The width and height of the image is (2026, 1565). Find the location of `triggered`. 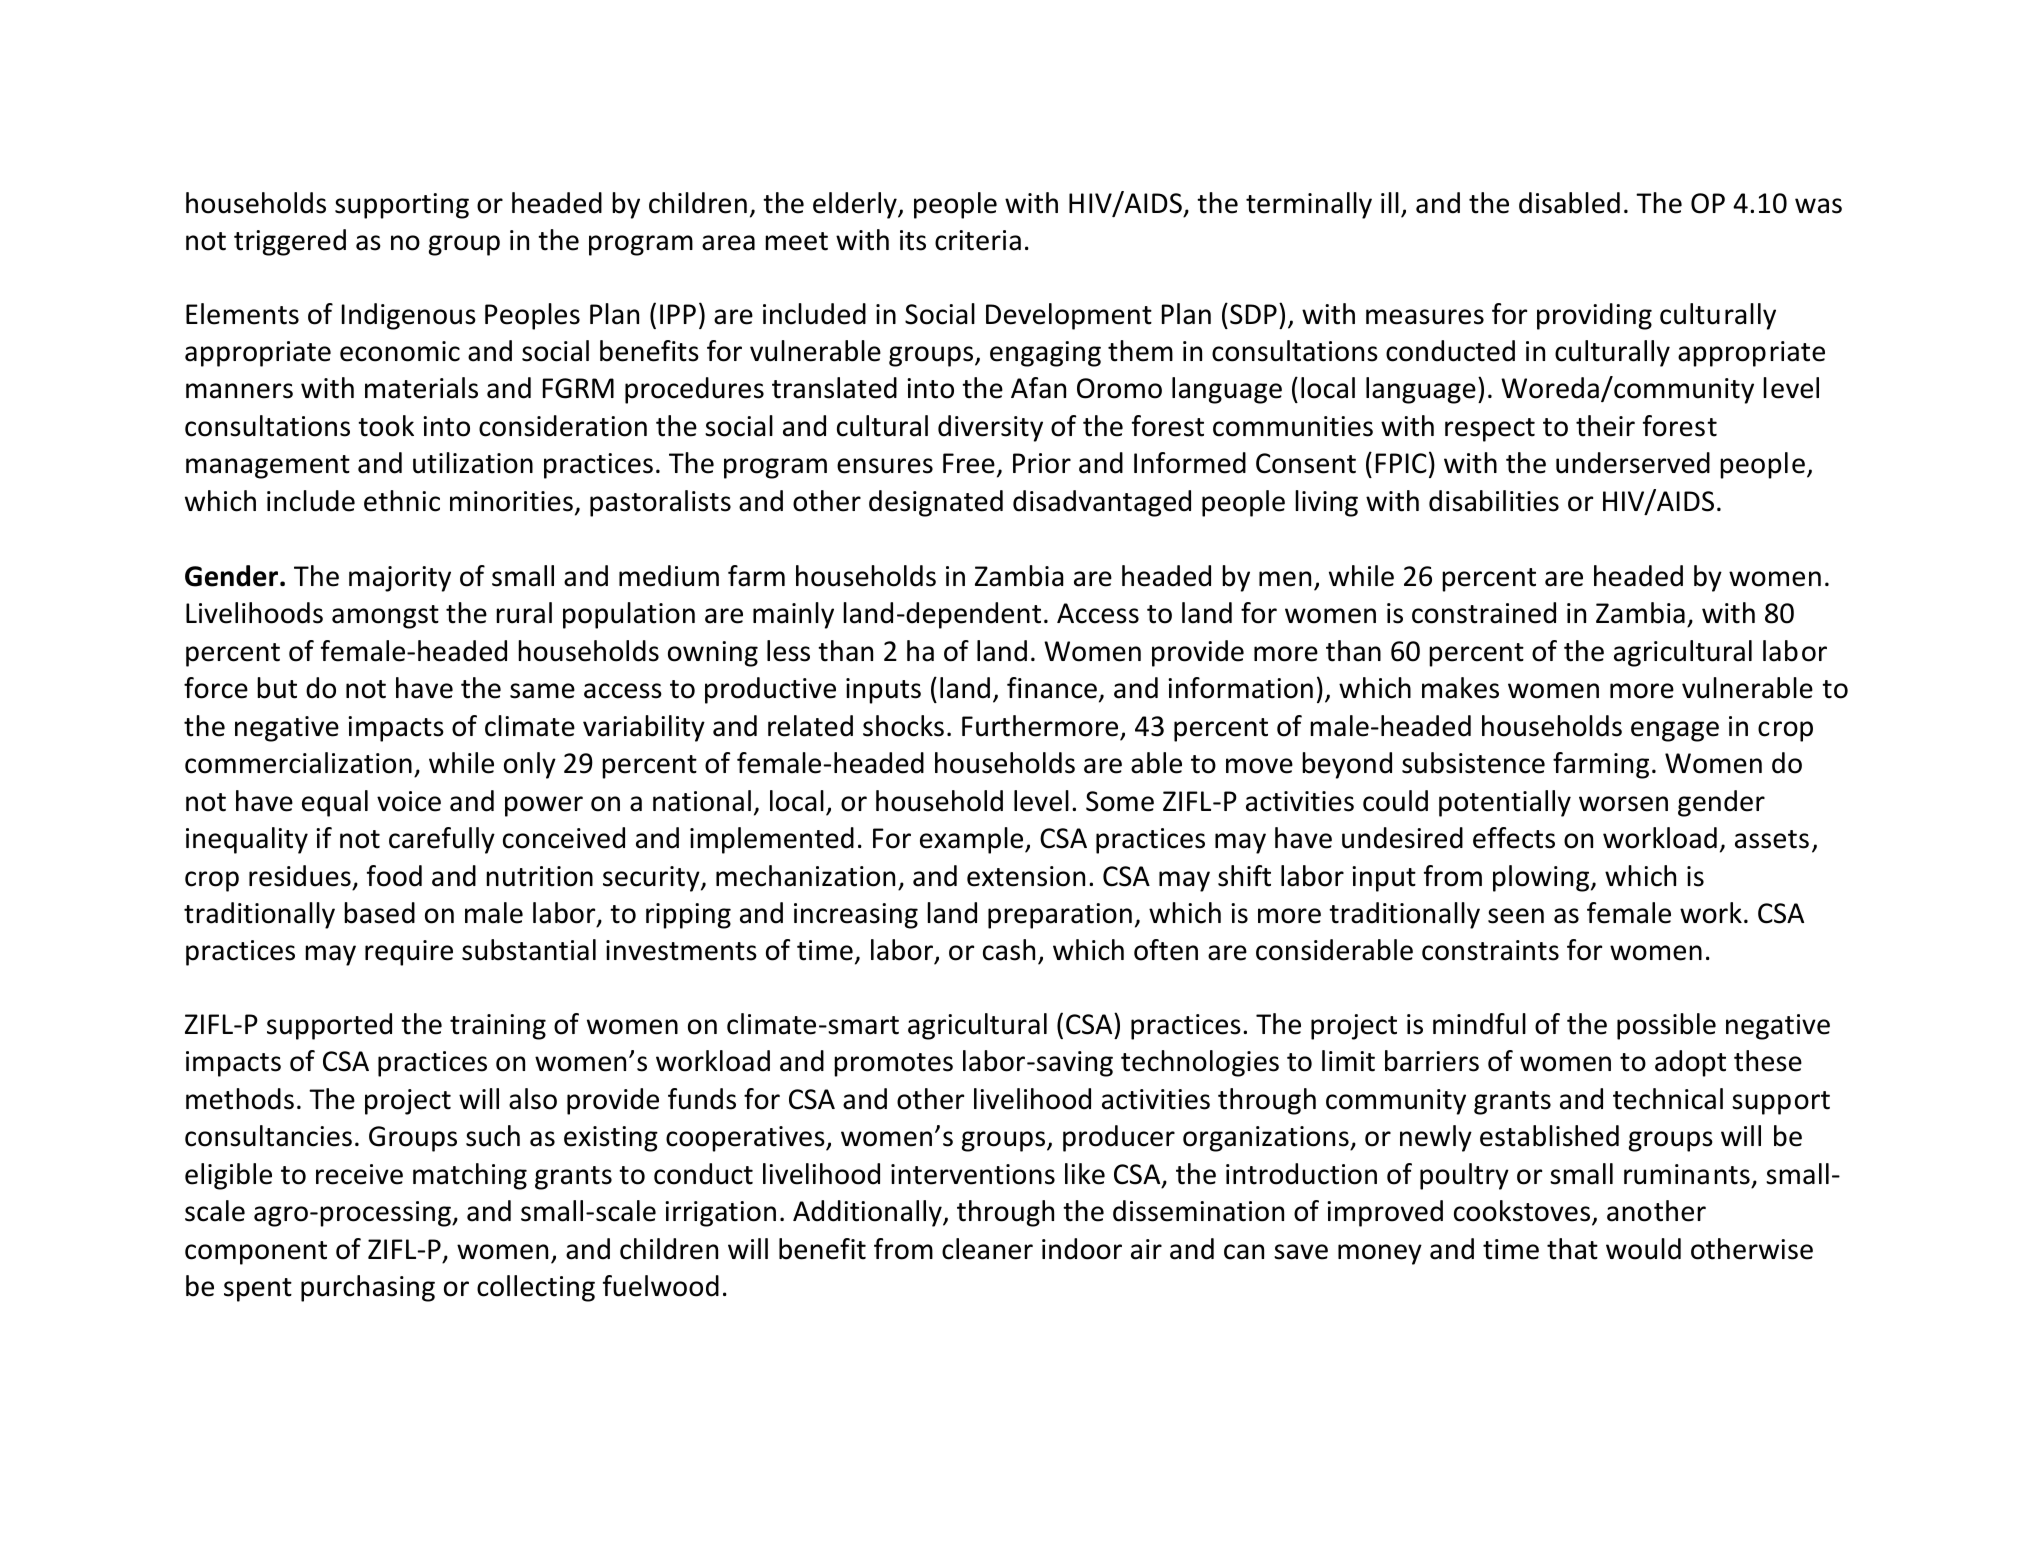

triggered is located at coordinates (290, 242).
